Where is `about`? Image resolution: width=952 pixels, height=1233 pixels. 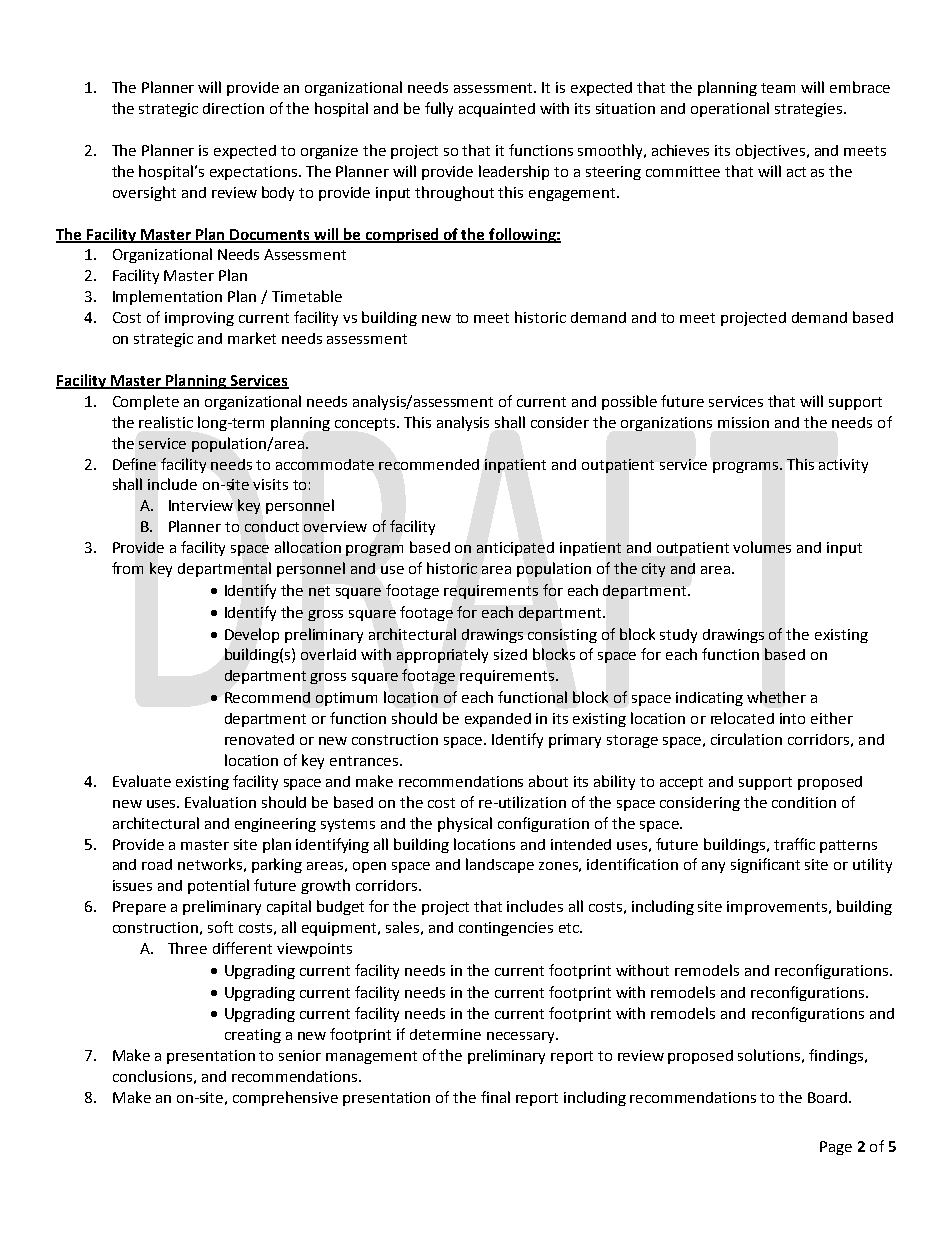 about is located at coordinates (548, 781).
